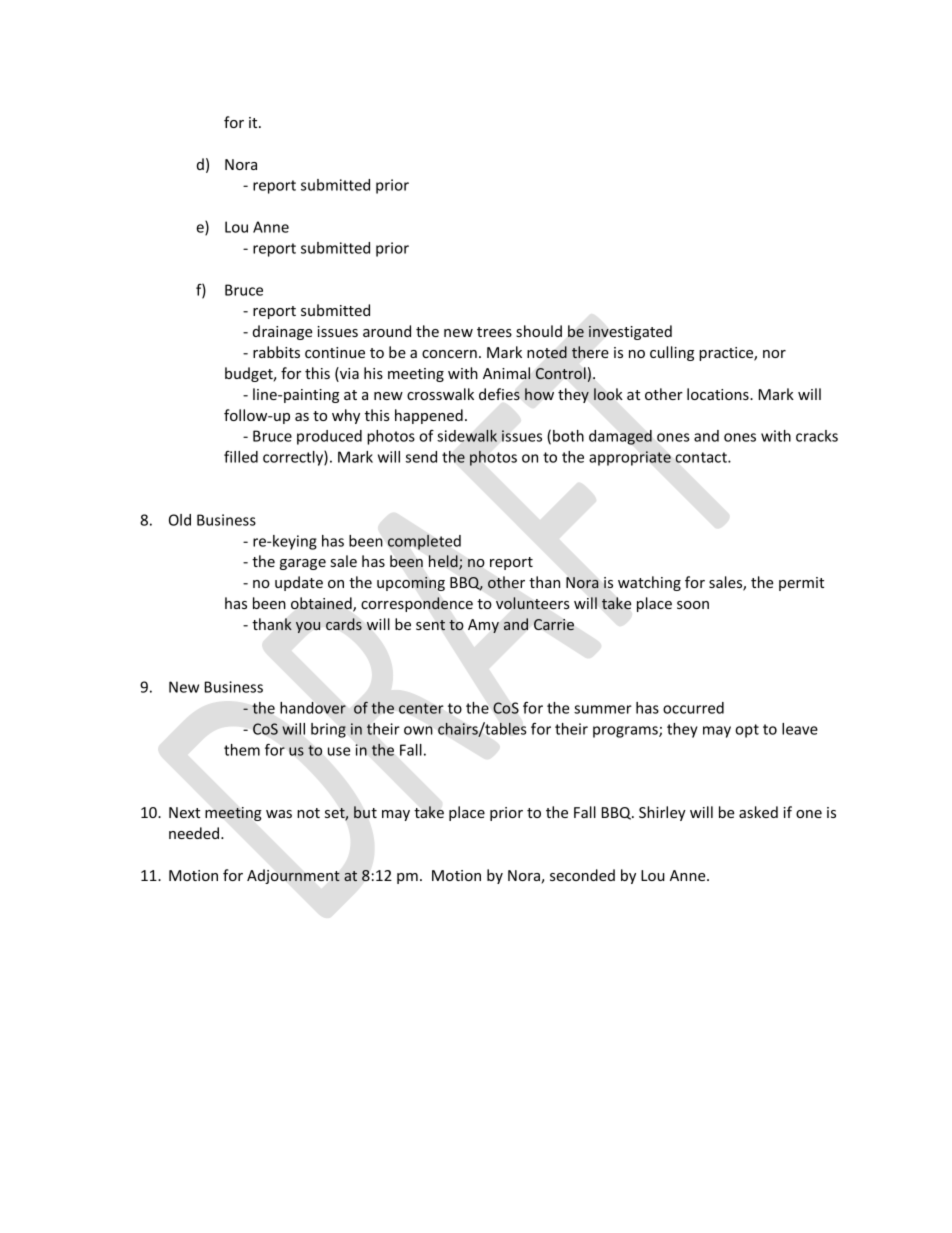 The image size is (952, 1233). What do you see at coordinates (282, 332) in the document?
I see `drainage` at bounding box center [282, 332].
